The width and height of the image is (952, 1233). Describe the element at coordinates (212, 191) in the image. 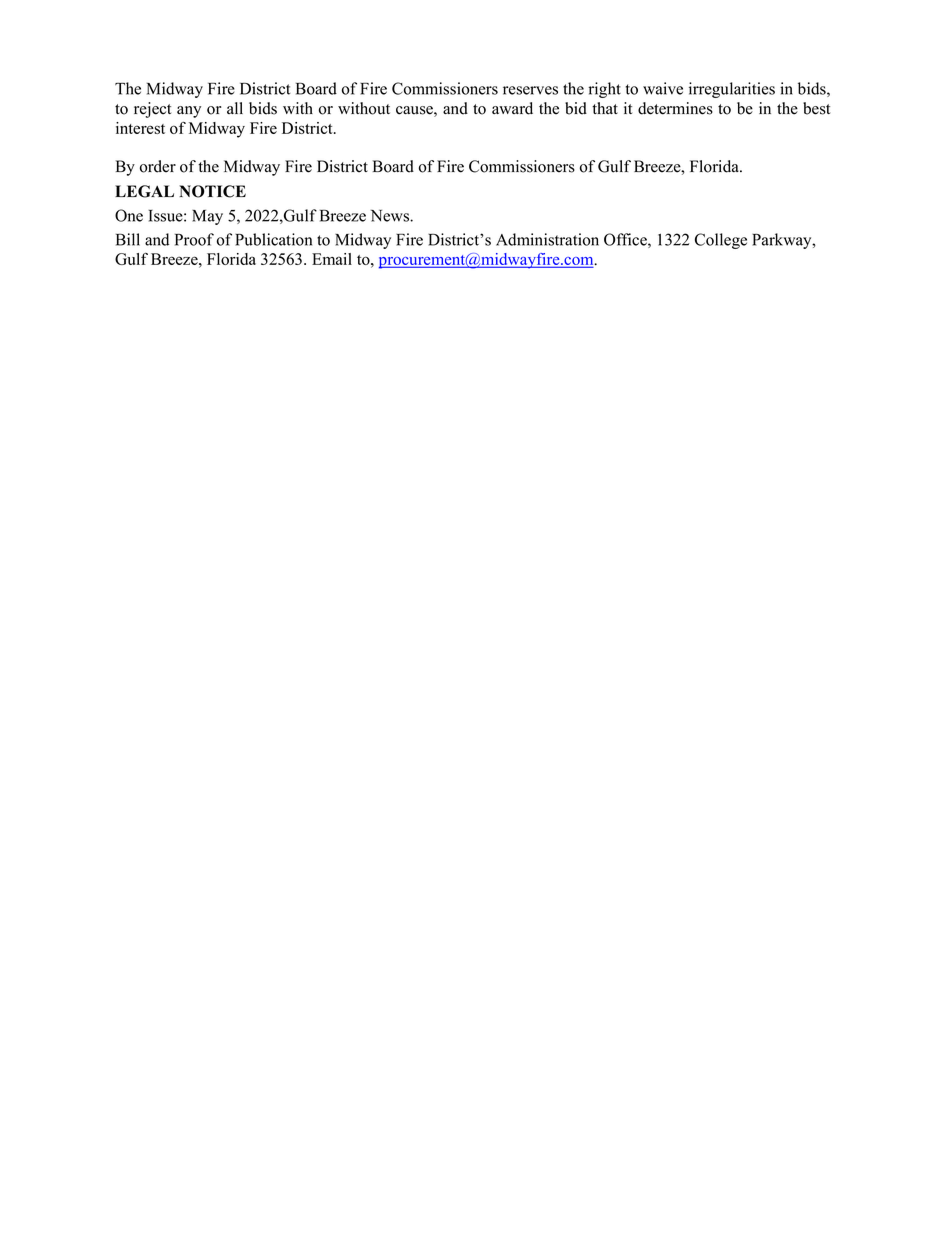

I see `NOTICE` at that location.
